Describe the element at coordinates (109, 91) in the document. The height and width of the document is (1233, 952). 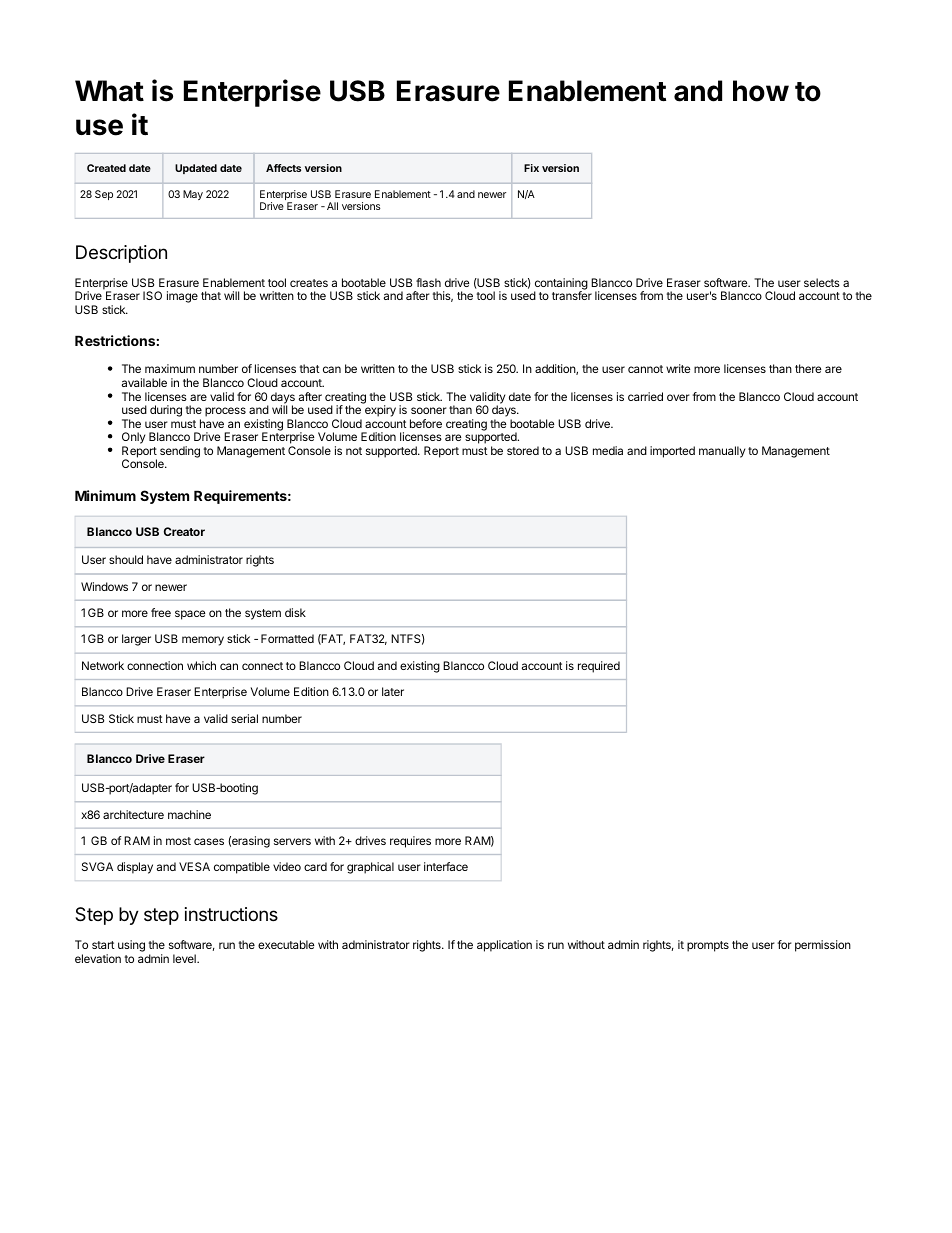
I see `What` at that location.
